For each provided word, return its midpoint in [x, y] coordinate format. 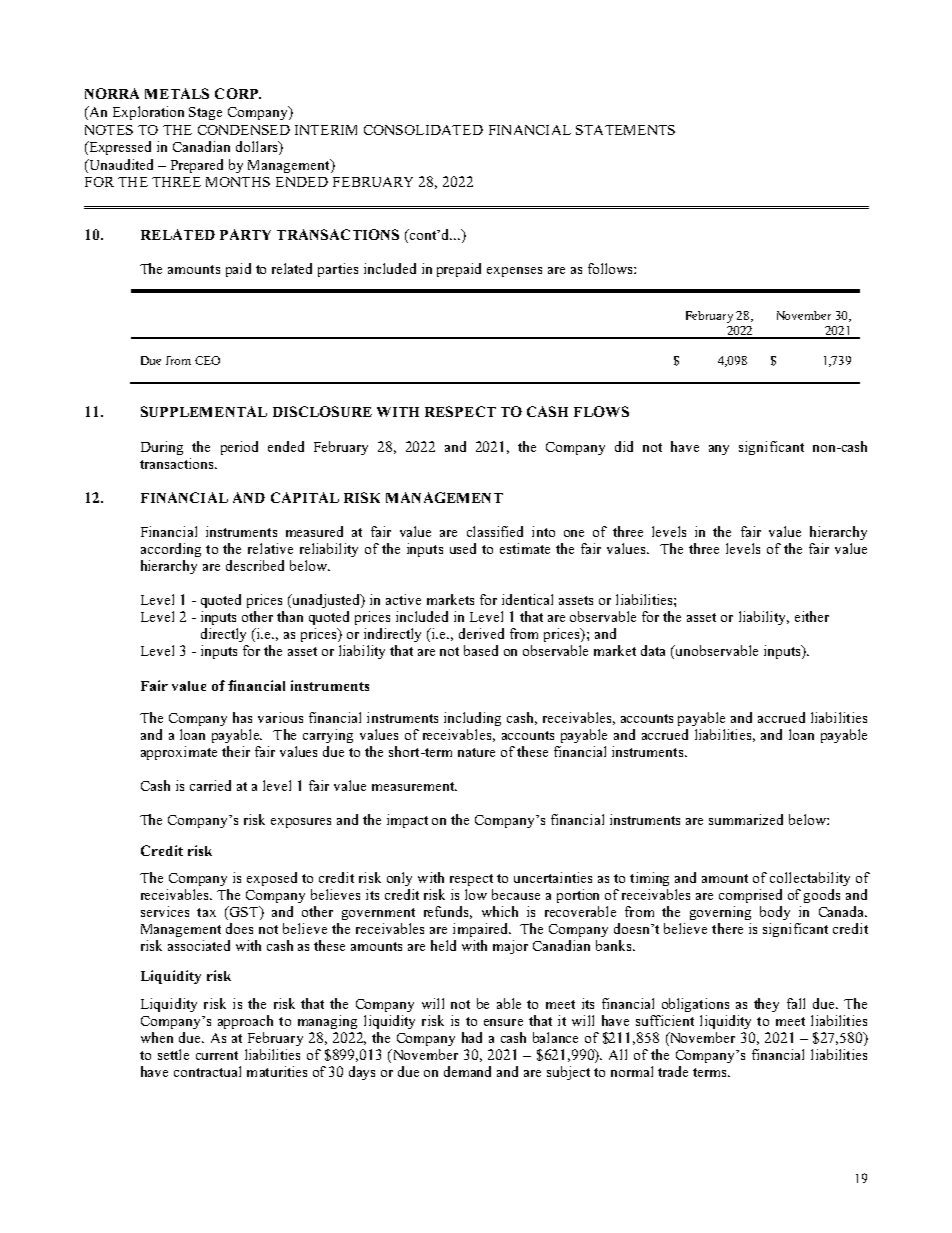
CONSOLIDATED [423, 130]
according [171, 550]
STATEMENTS [625, 130]
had [472, 1037]
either [812, 616]
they [766, 1005]
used [463, 548]
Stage [205, 113]
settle [173, 1054]
